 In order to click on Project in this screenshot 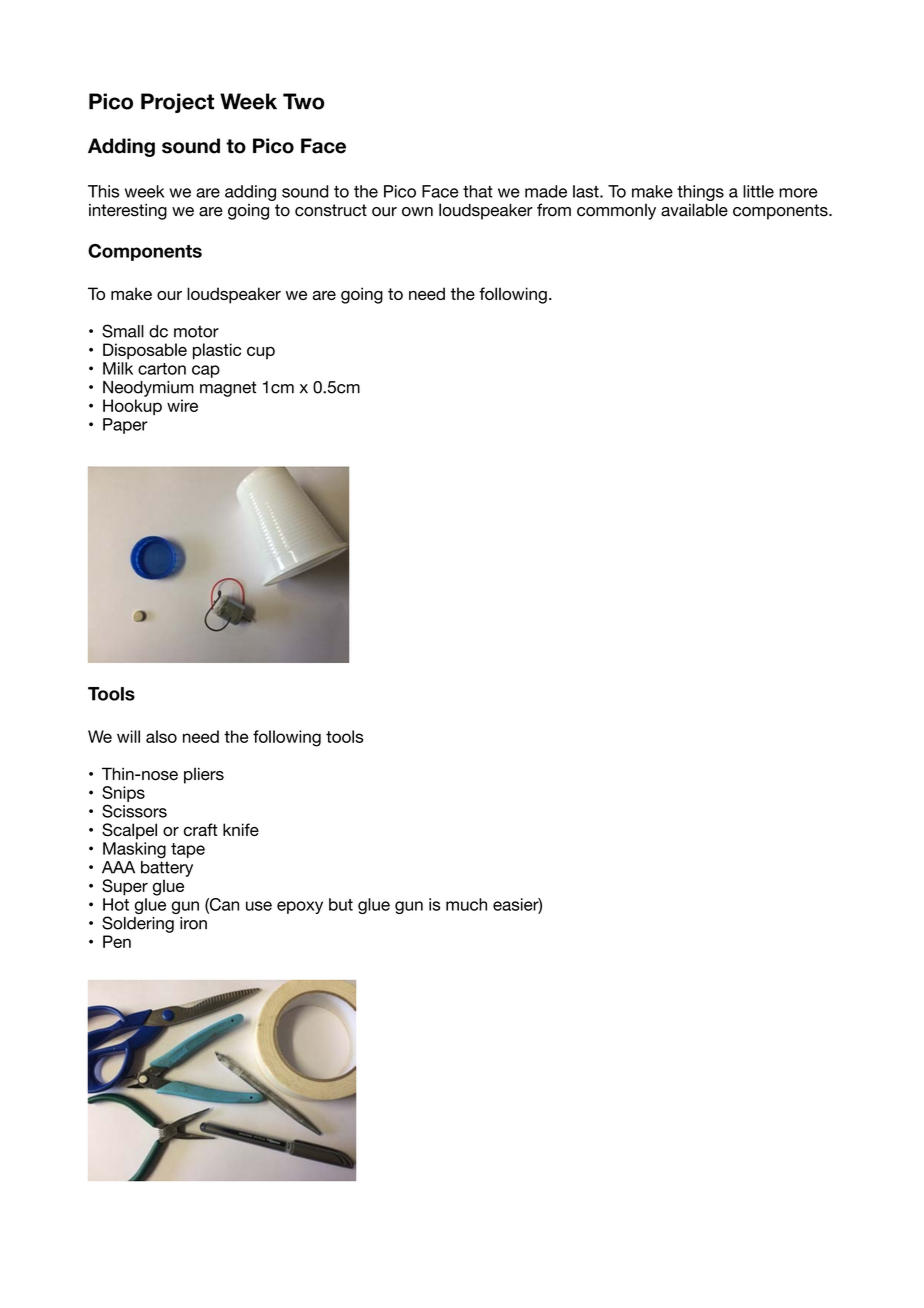, I will do `click(177, 103)`.
